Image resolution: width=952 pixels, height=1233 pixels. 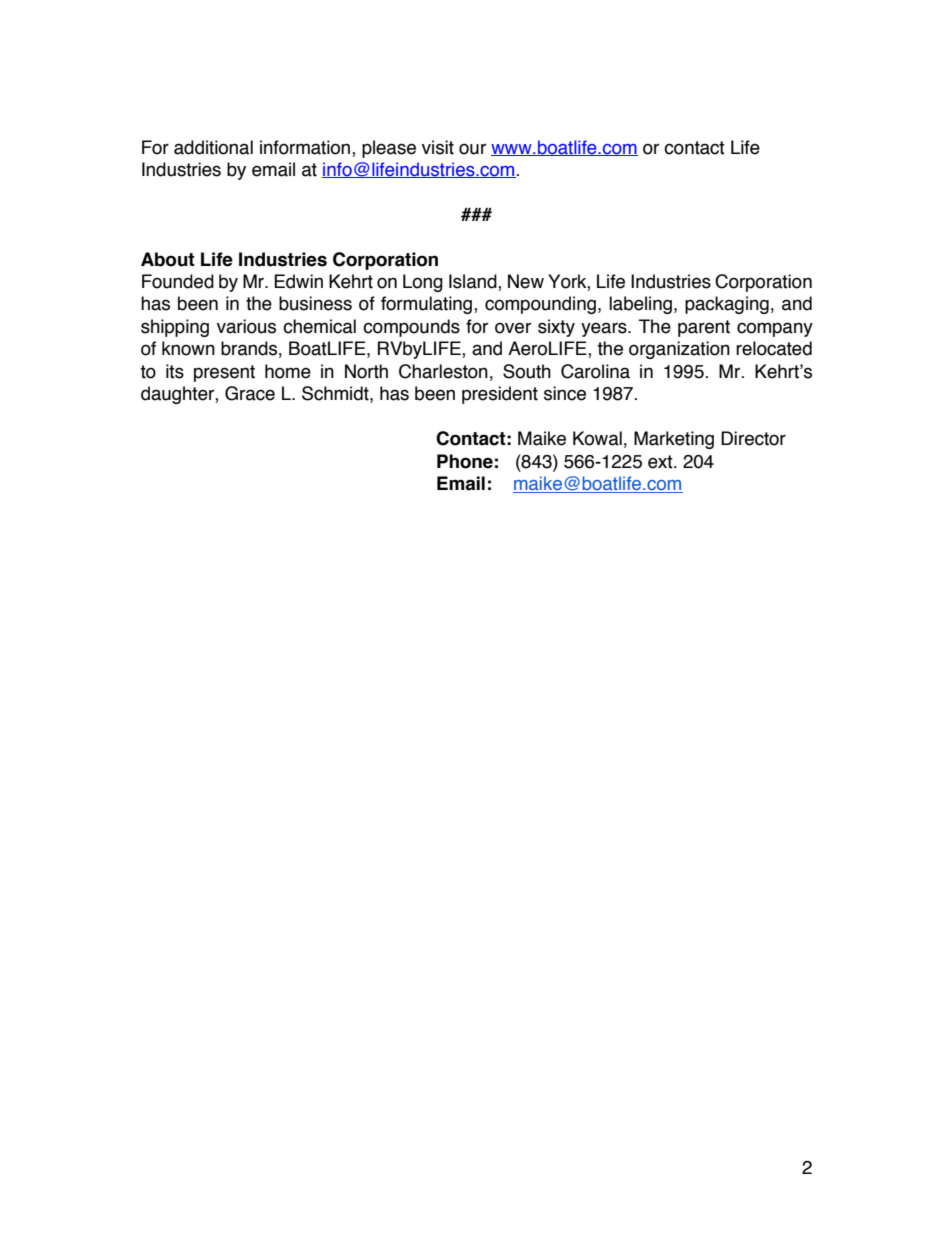 I want to click on our, so click(x=472, y=149).
